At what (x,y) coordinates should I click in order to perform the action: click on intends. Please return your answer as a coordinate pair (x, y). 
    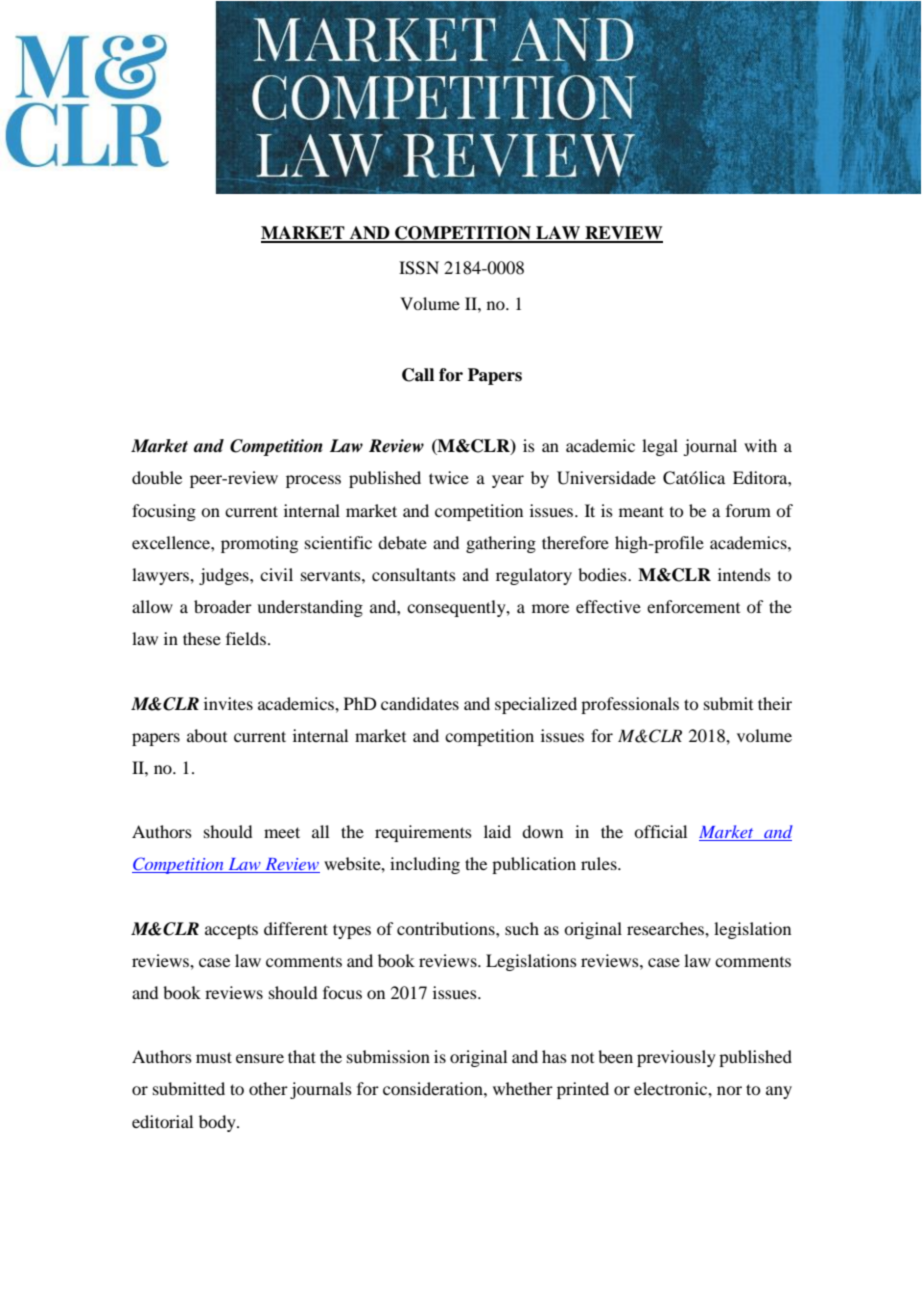
    Looking at the image, I should click on (744, 574).
